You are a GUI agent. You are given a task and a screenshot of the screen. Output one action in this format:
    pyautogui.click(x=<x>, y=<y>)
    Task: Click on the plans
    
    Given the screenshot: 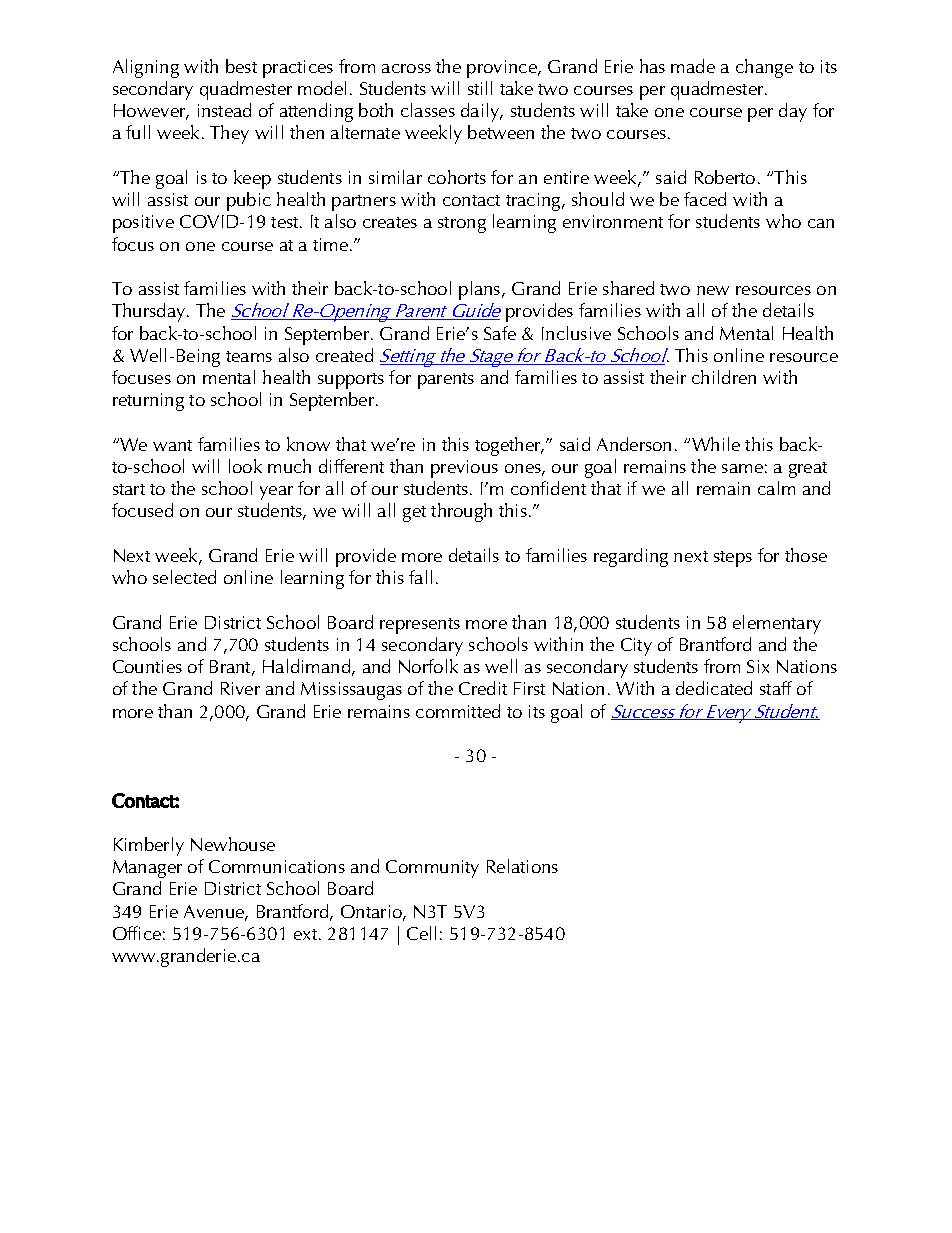 What is the action you would take?
    pyautogui.click(x=481, y=290)
